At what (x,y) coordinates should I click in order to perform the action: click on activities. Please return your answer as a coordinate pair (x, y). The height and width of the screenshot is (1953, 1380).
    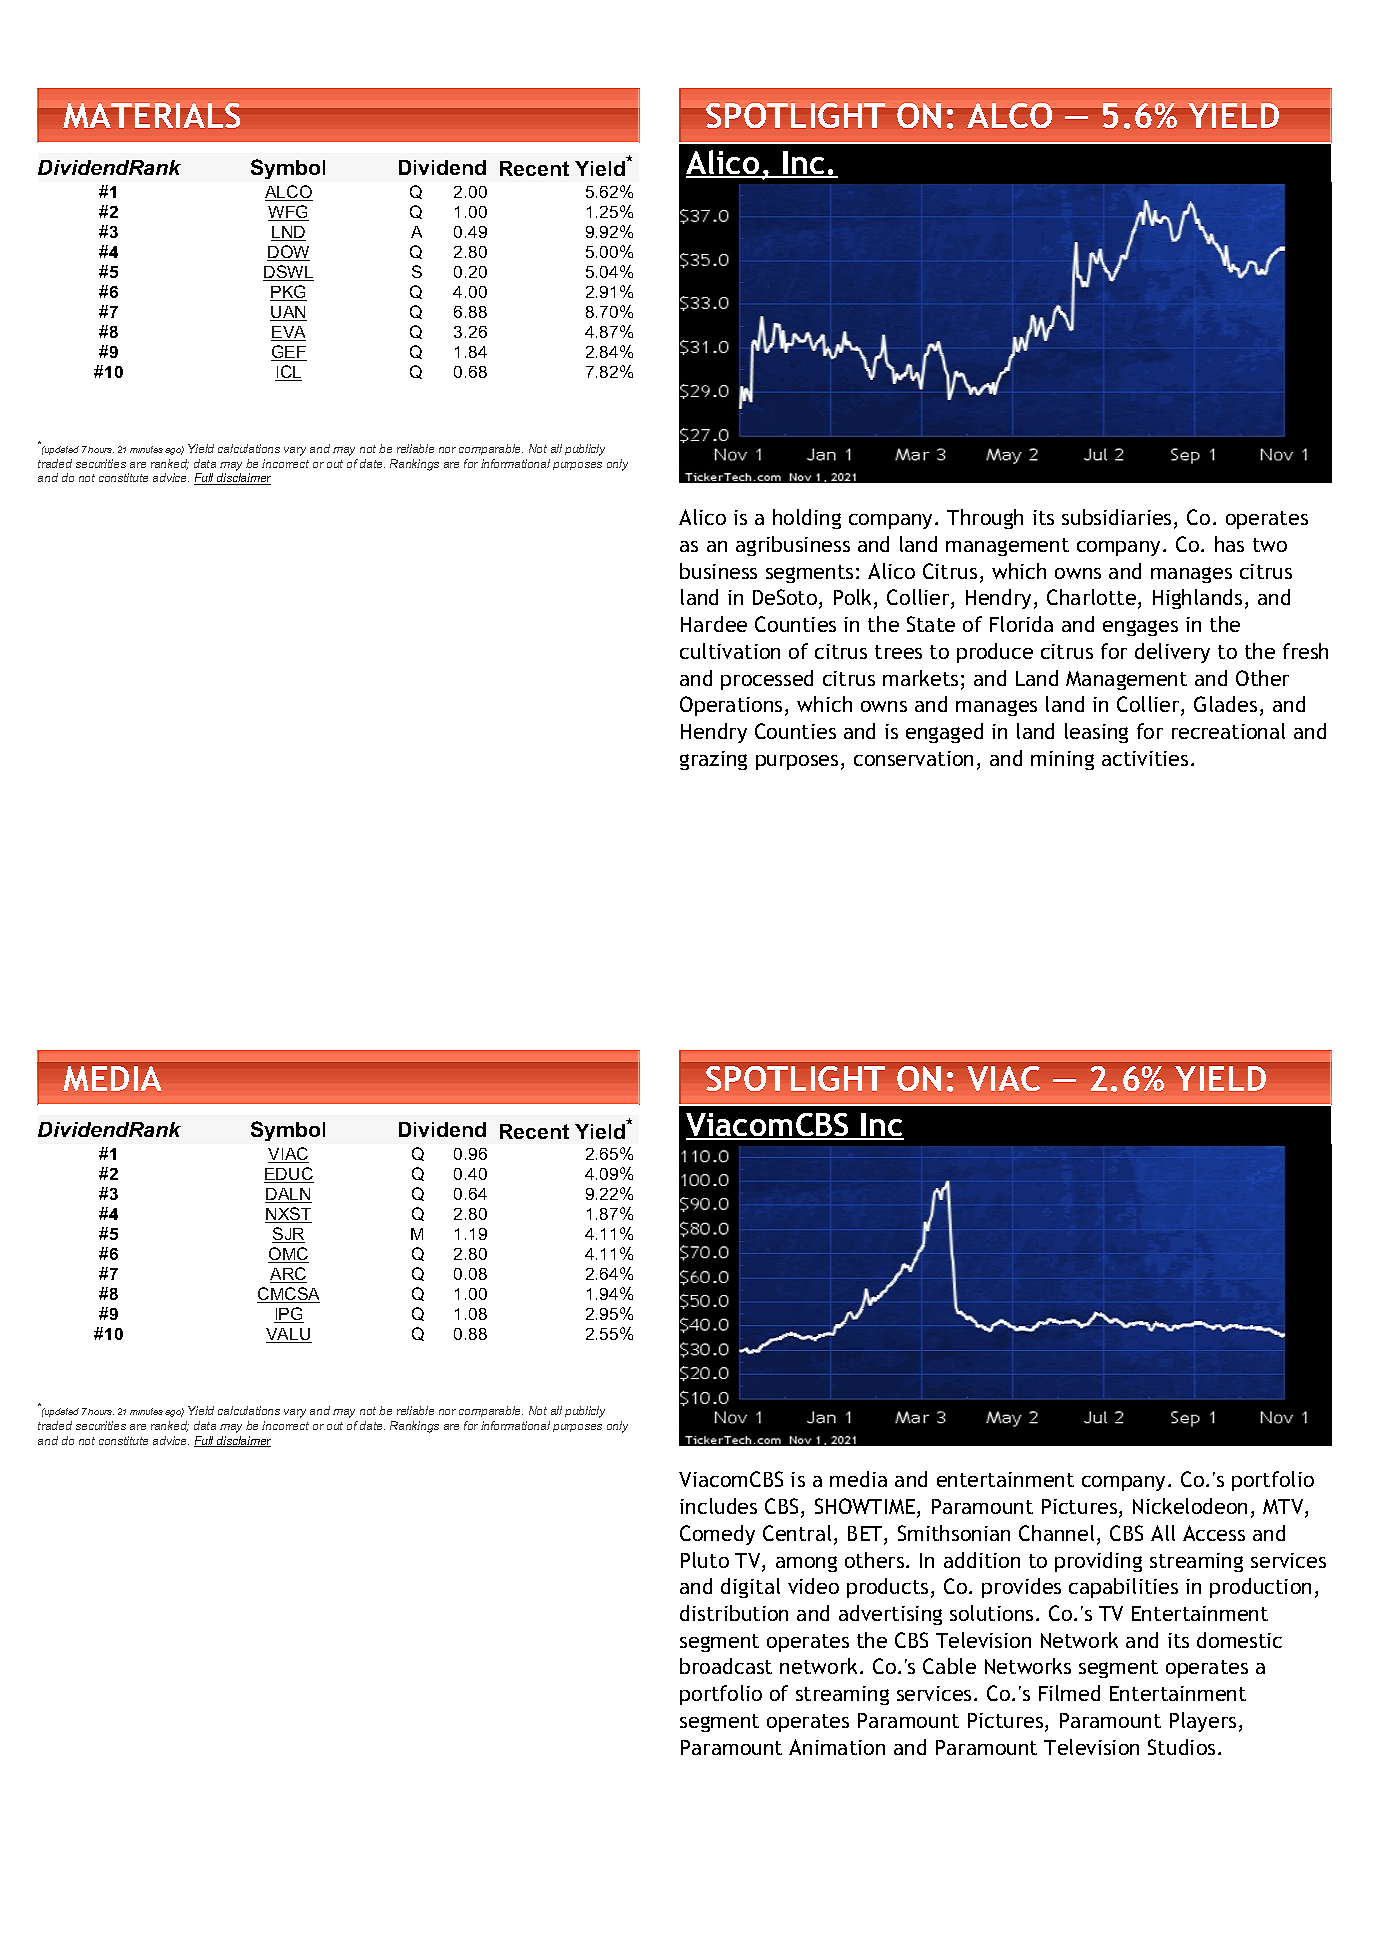
    Looking at the image, I should click on (1145, 758).
